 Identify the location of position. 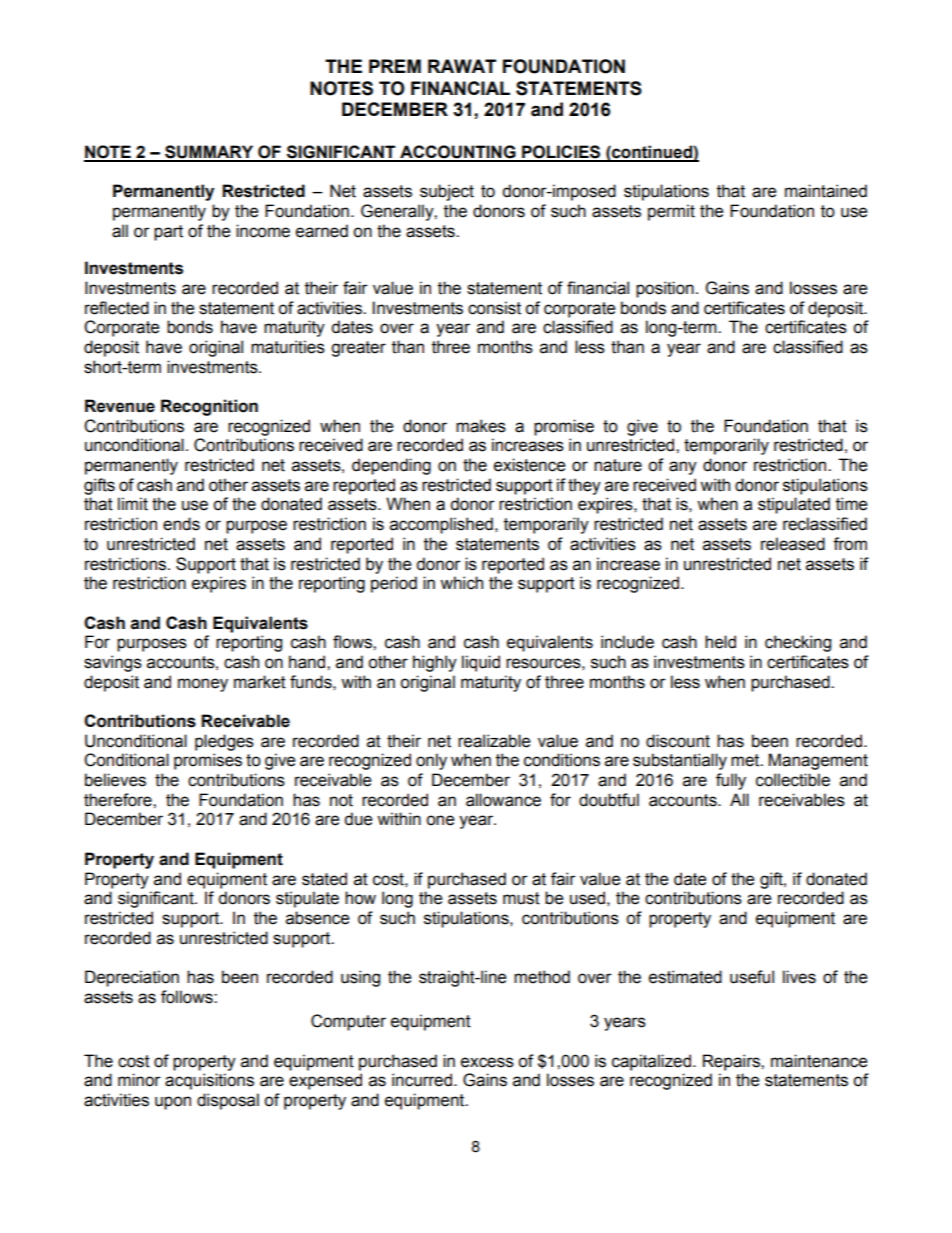
(665, 289).
